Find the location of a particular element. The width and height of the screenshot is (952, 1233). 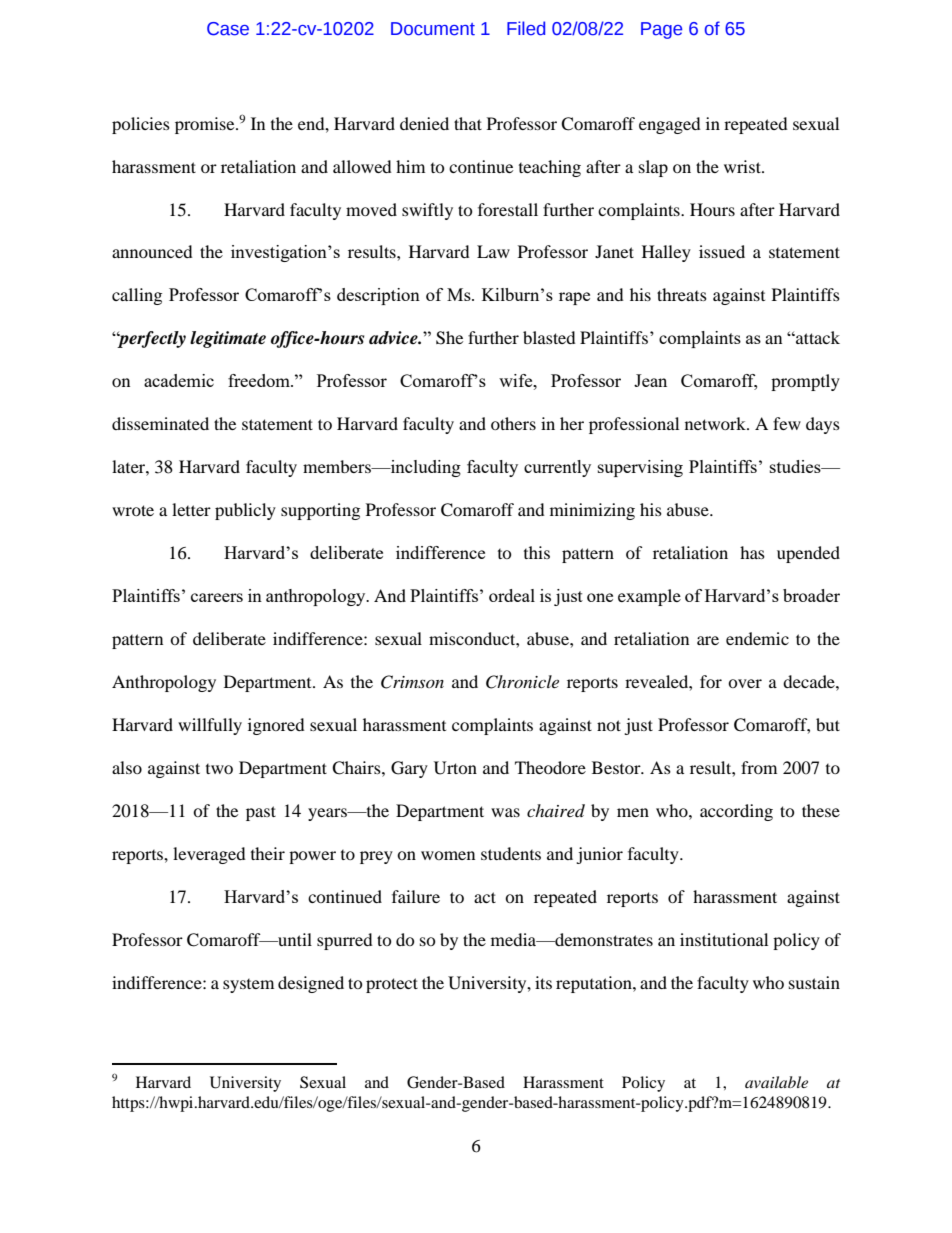

has is located at coordinates (752, 552).
